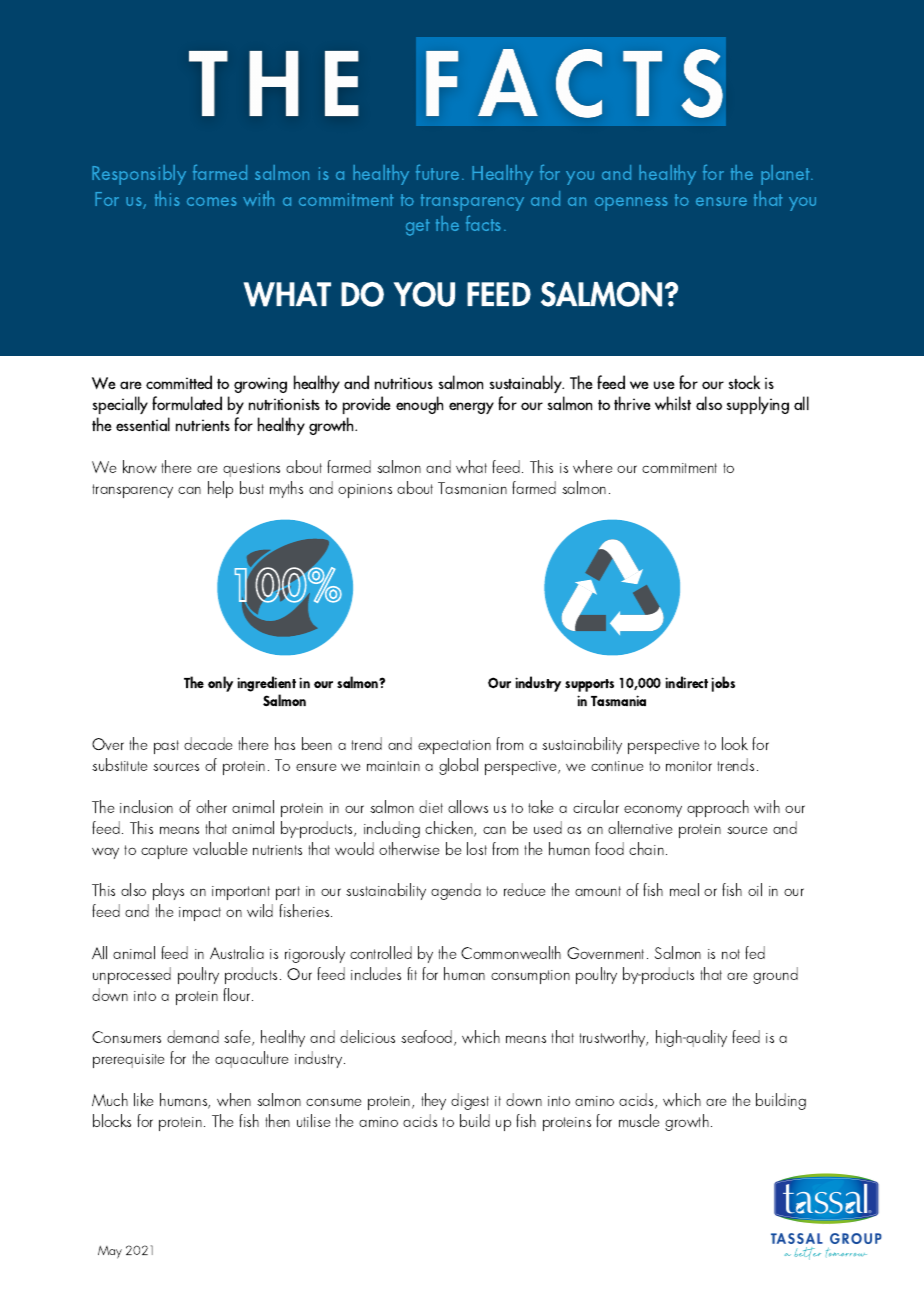  Describe the element at coordinates (110, 1252) in the screenshot. I see `May` at that location.
